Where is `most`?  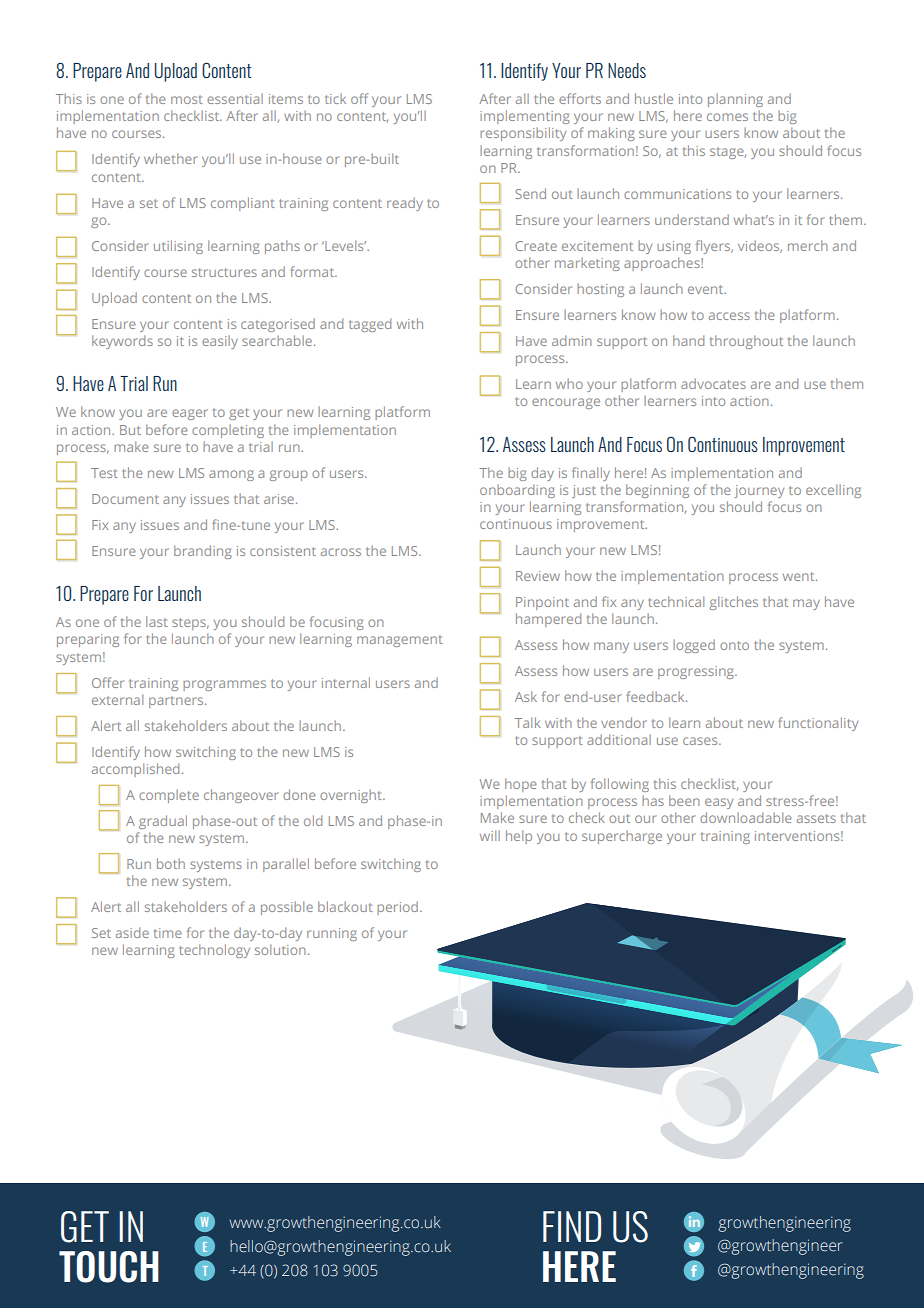 most is located at coordinates (187, 99).
